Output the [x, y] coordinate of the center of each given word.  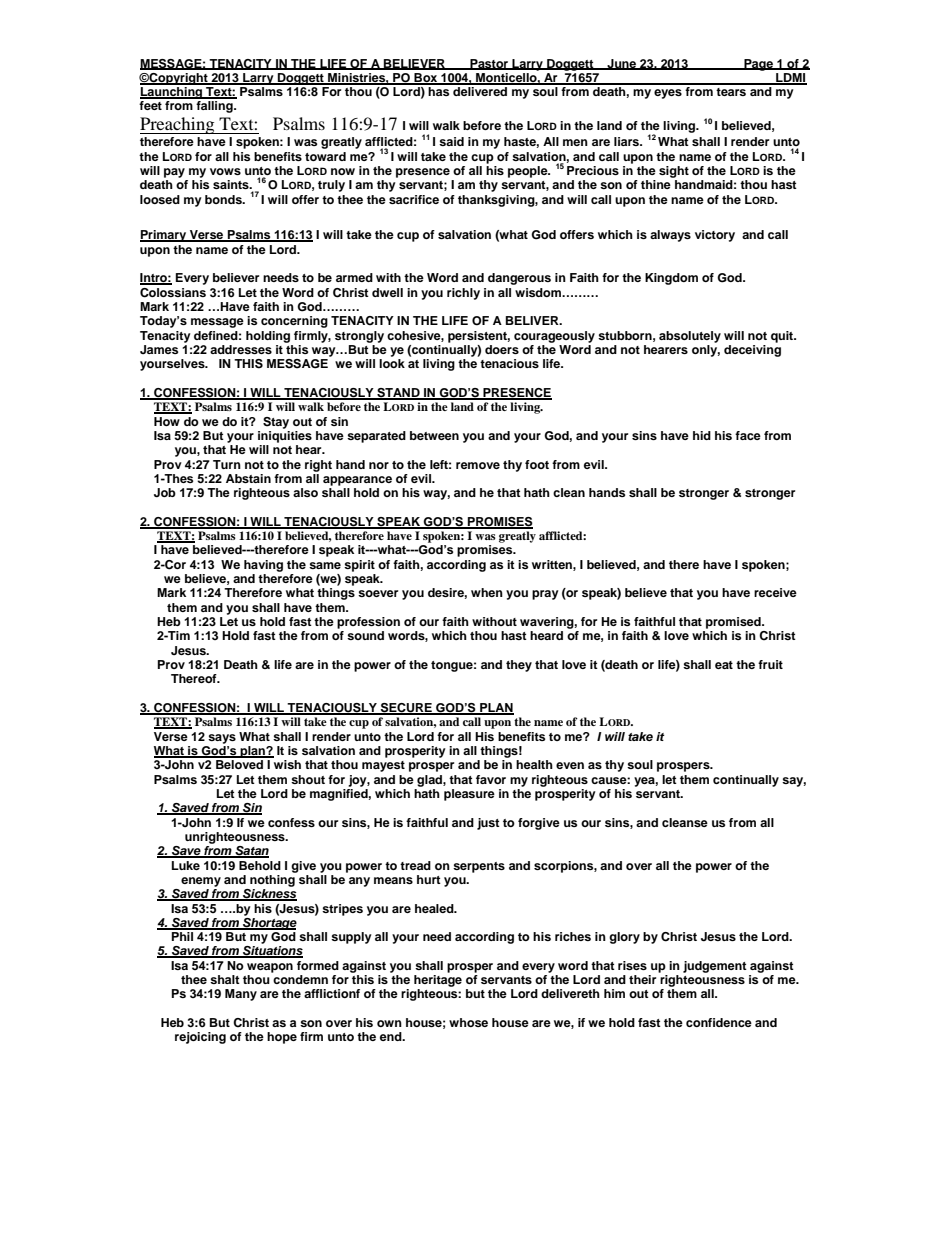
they [519, 666]
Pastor [489, 64]
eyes [668, 94]
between [434, 435]
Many [241, 995]
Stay [276, 423]
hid [702, 435]
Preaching [178, 125]
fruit [770, 664]
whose [468, 1022]
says [222, 739]
